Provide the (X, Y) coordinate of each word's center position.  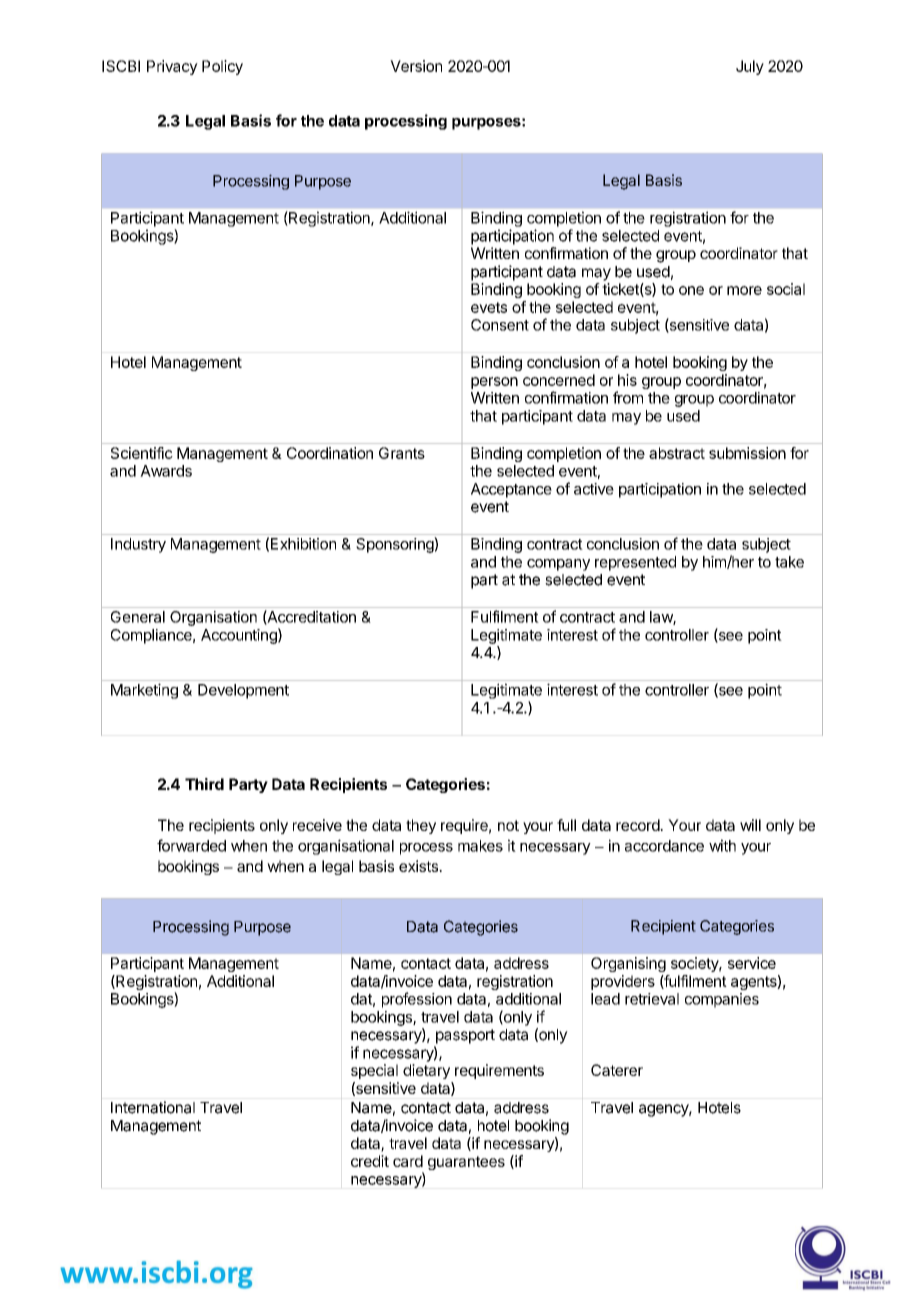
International (153, 1107)
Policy (222, 67)
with (722, 845)
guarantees (466, 1163)
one (691, 290)
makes (480, 846)
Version (416, 66)
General (138, 617)
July (750, 67)
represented (635, 563)
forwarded (191, 845)
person (494, 383)
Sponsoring (395, 545)
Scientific (142, 453)
